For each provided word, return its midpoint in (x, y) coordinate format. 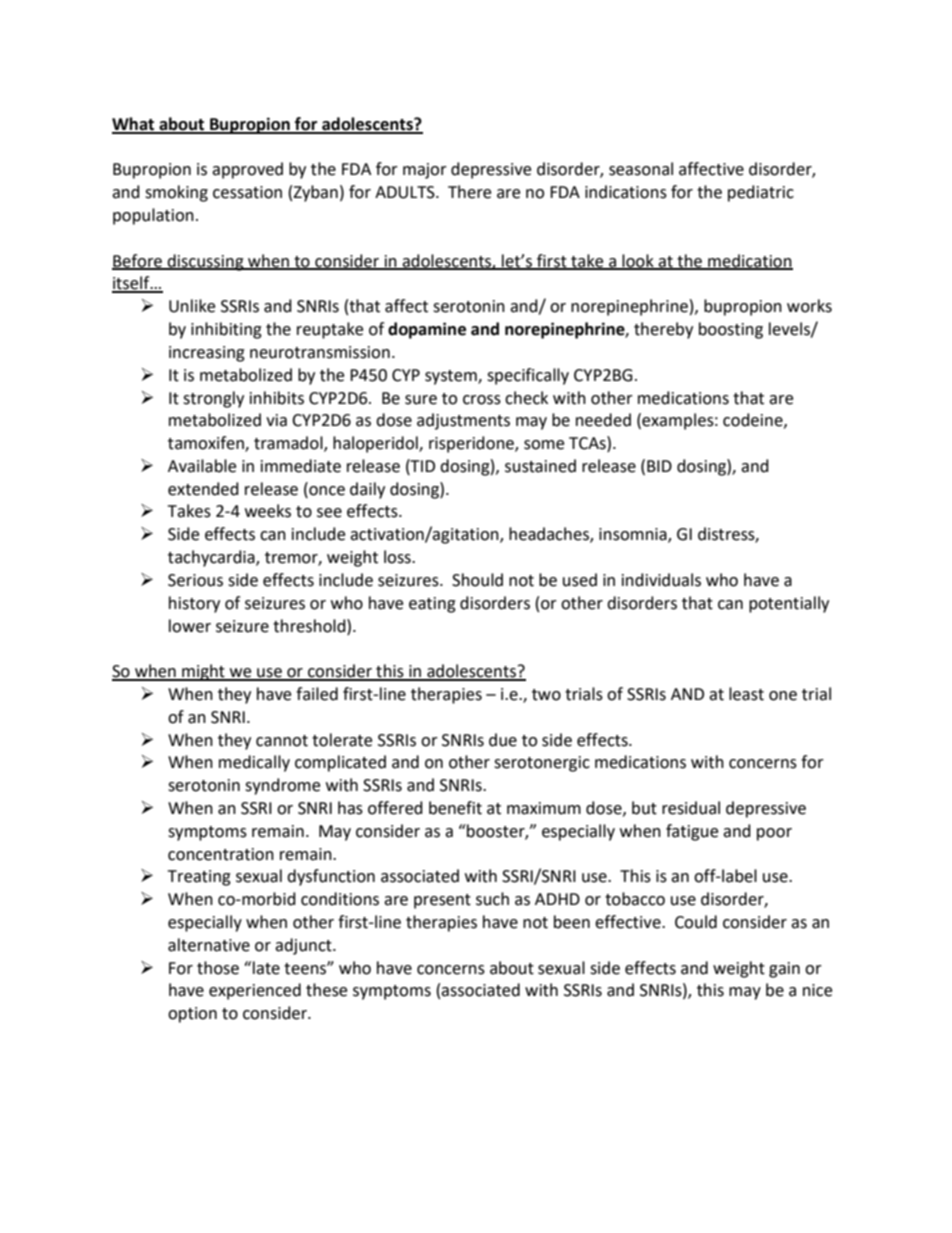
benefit (455, 808)
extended (203, 489)
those (218, 968)
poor (774, 834)
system (452, 377)
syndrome (282, 786)
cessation (247, 192)
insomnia (634, 535)
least (746, 694)
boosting (731, 330)
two (546, 695)
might (203, 672)
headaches (550, 535)
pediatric (761, 193)
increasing (207, 354)
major (425, 171)
